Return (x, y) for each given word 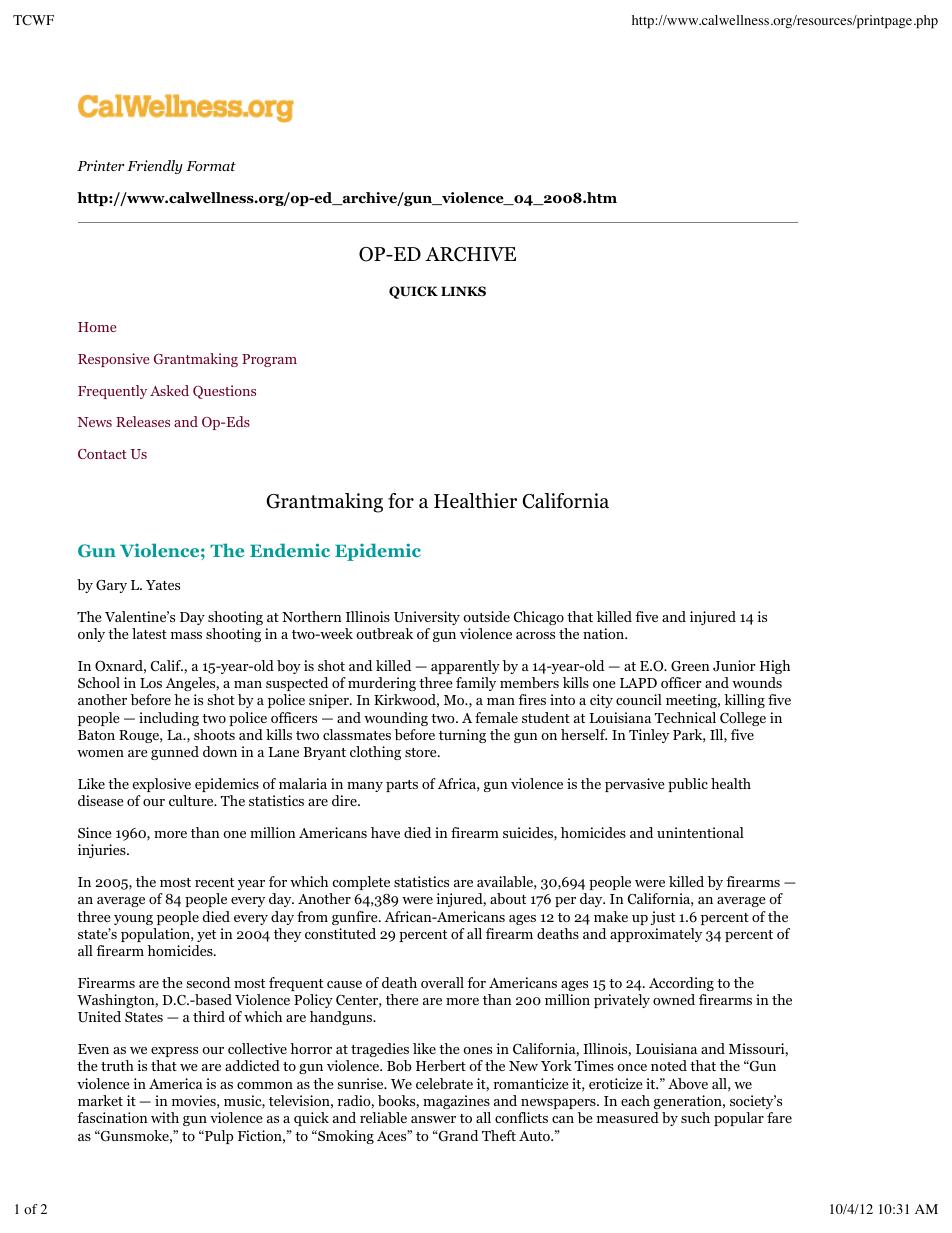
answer (433, 1119)
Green (690, 666)
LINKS (463, 291)
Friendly (155, 167)
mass (186, 635)
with (165, 1117)
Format (211, 166)
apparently (465, 667)
